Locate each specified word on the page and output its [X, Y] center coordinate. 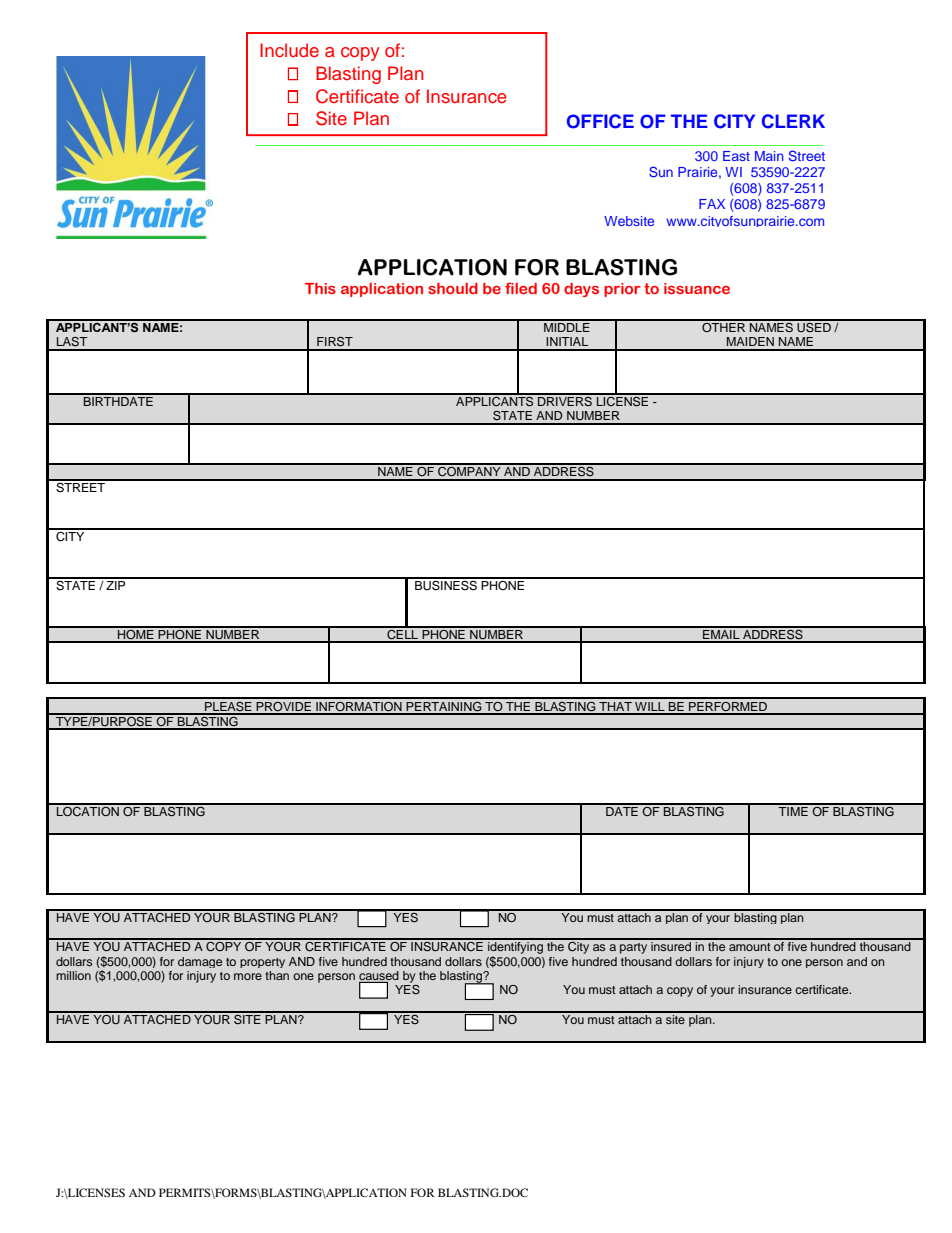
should [453, 288]
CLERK [793, 121]
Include [289, 50]
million [73, 975]
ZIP [116, 584]
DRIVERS [565, 400]
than [277, 975]
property [262, 963]
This [320, 288]
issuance [697, 288]
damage [200, 962]
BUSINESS [446, 584]
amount [750, 947]
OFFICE [600, 121]
